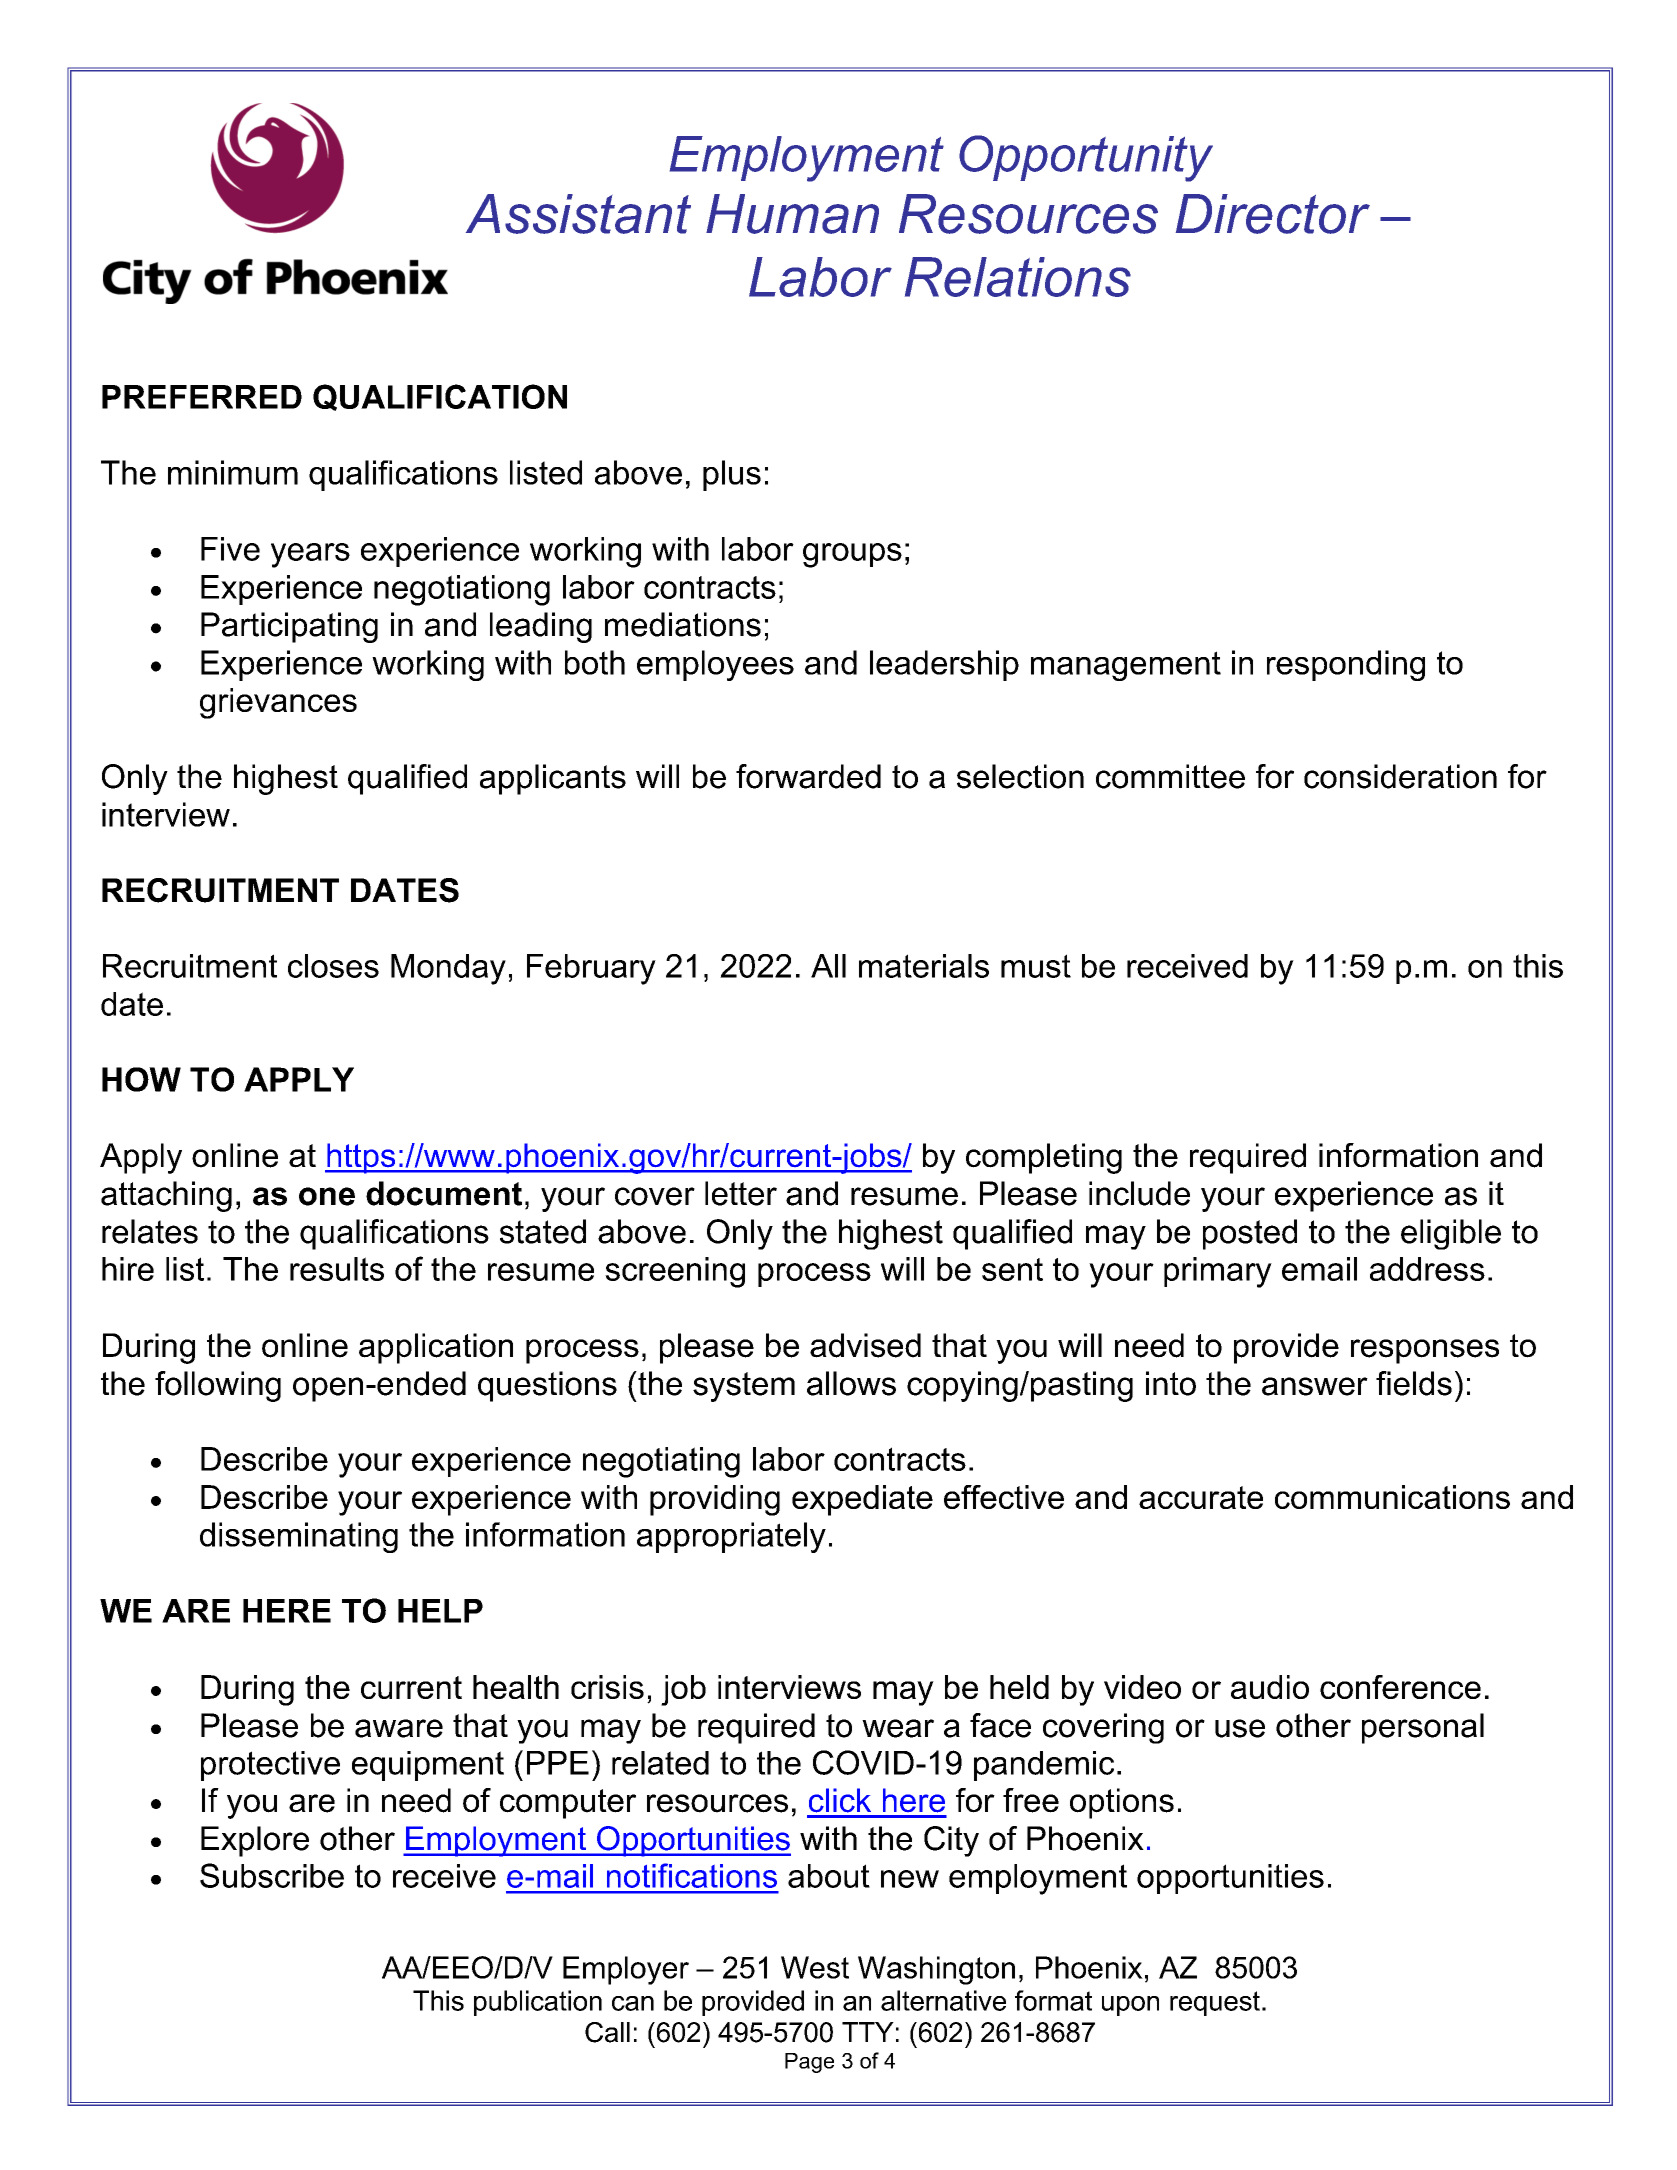  What do you see at coordinates (741, 1193) in the screenshot?
I see `letter` at bounding box center [741, 1193].
